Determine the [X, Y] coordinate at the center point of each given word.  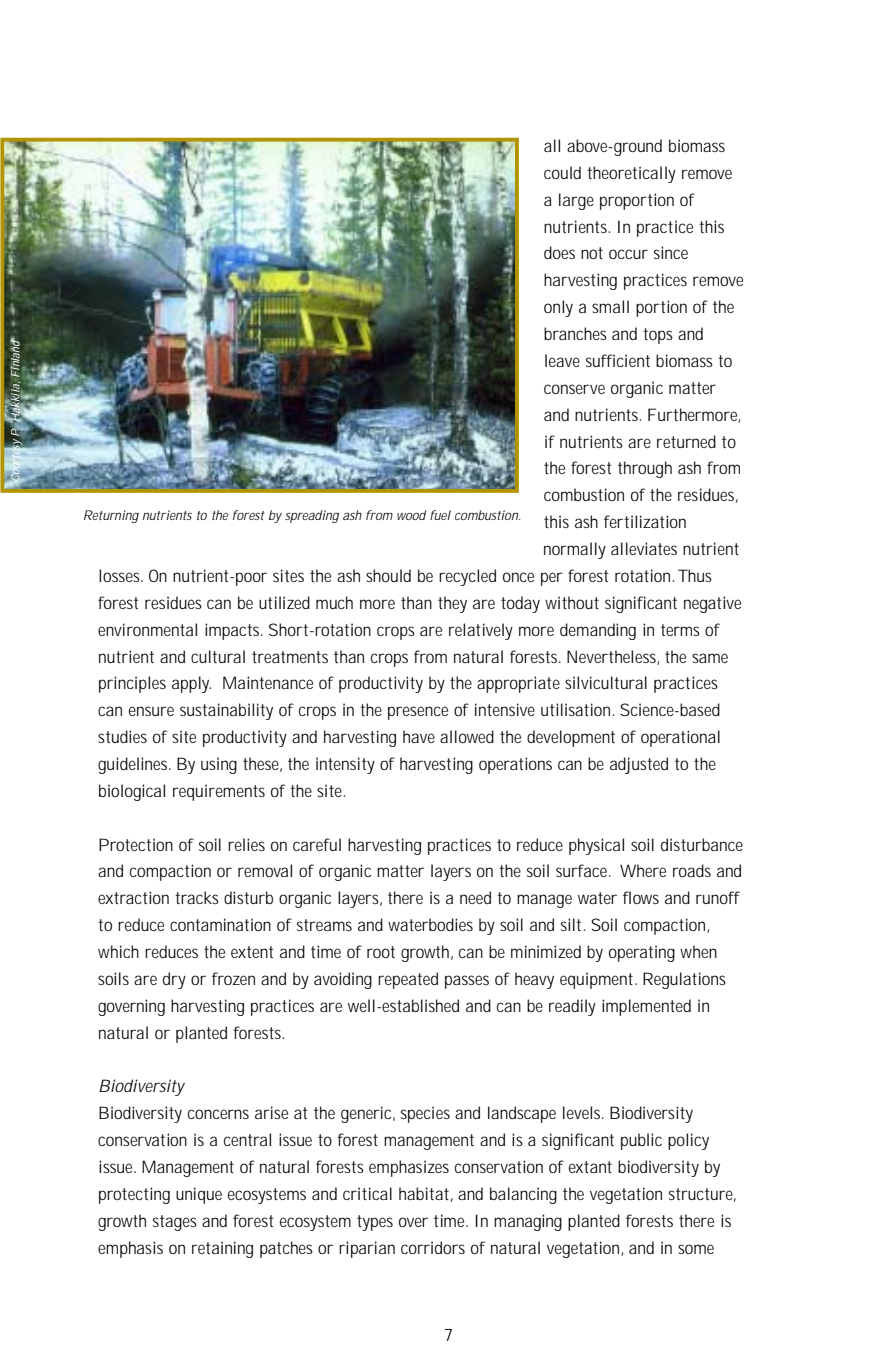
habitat [424, 1193]
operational [680, 738]
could [562, 172]
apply [191, 684]
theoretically [631, 174]
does [559, 252]
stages [175, 1223]
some [696, 1249]
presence [418, 713]
